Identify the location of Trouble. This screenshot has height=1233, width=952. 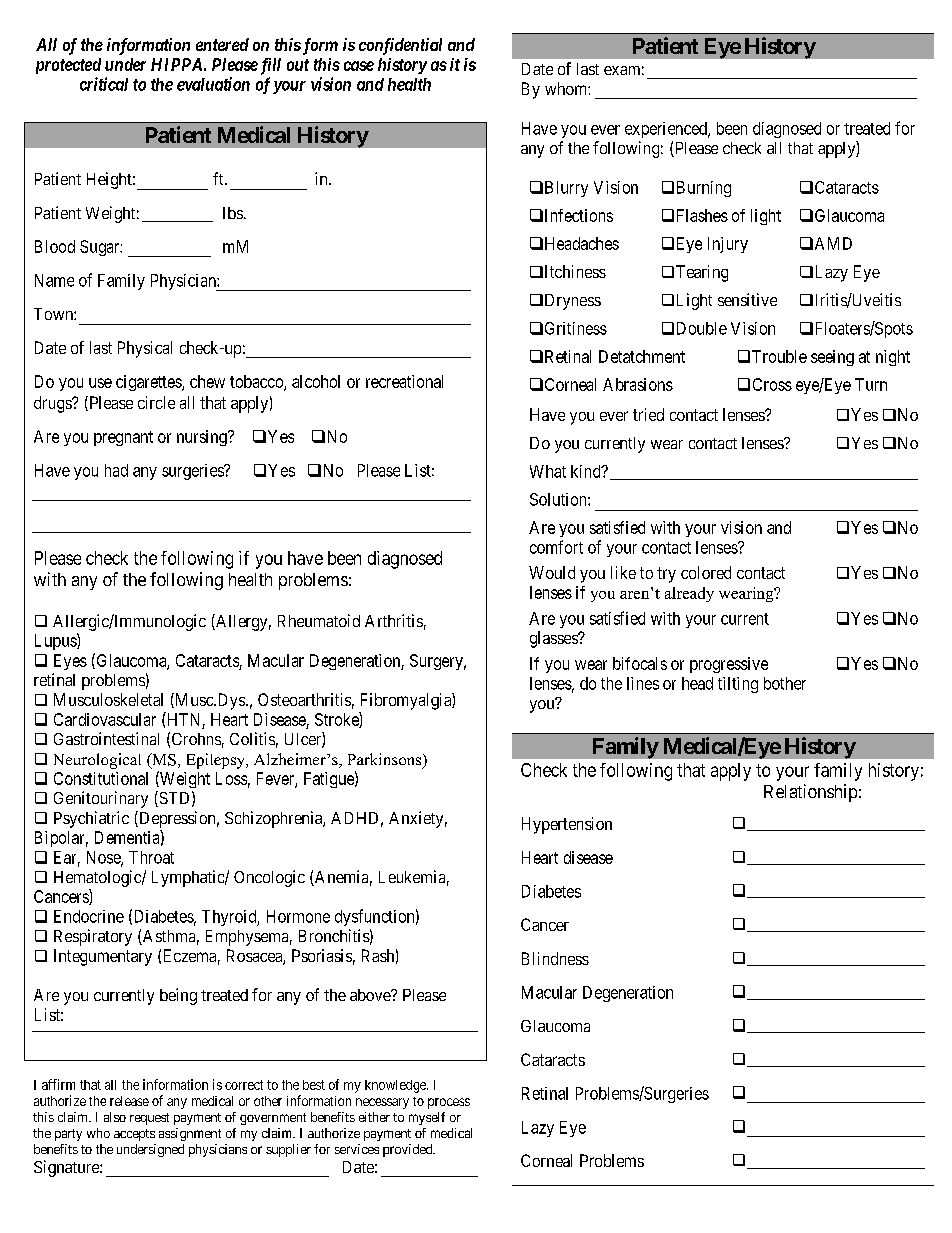
(779, 356).
